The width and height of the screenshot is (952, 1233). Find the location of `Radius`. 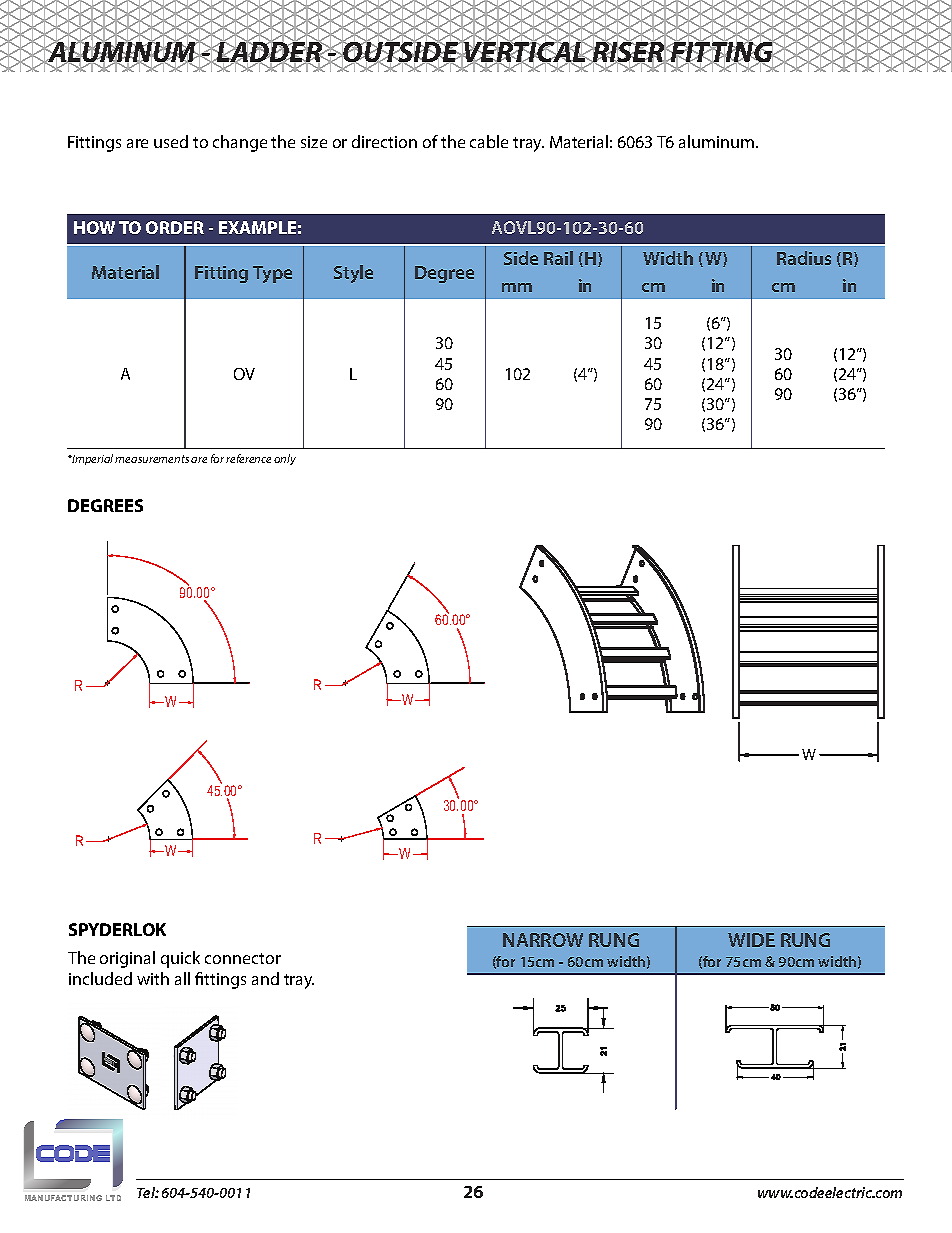

Radius is located at coordinates (804, 258).
